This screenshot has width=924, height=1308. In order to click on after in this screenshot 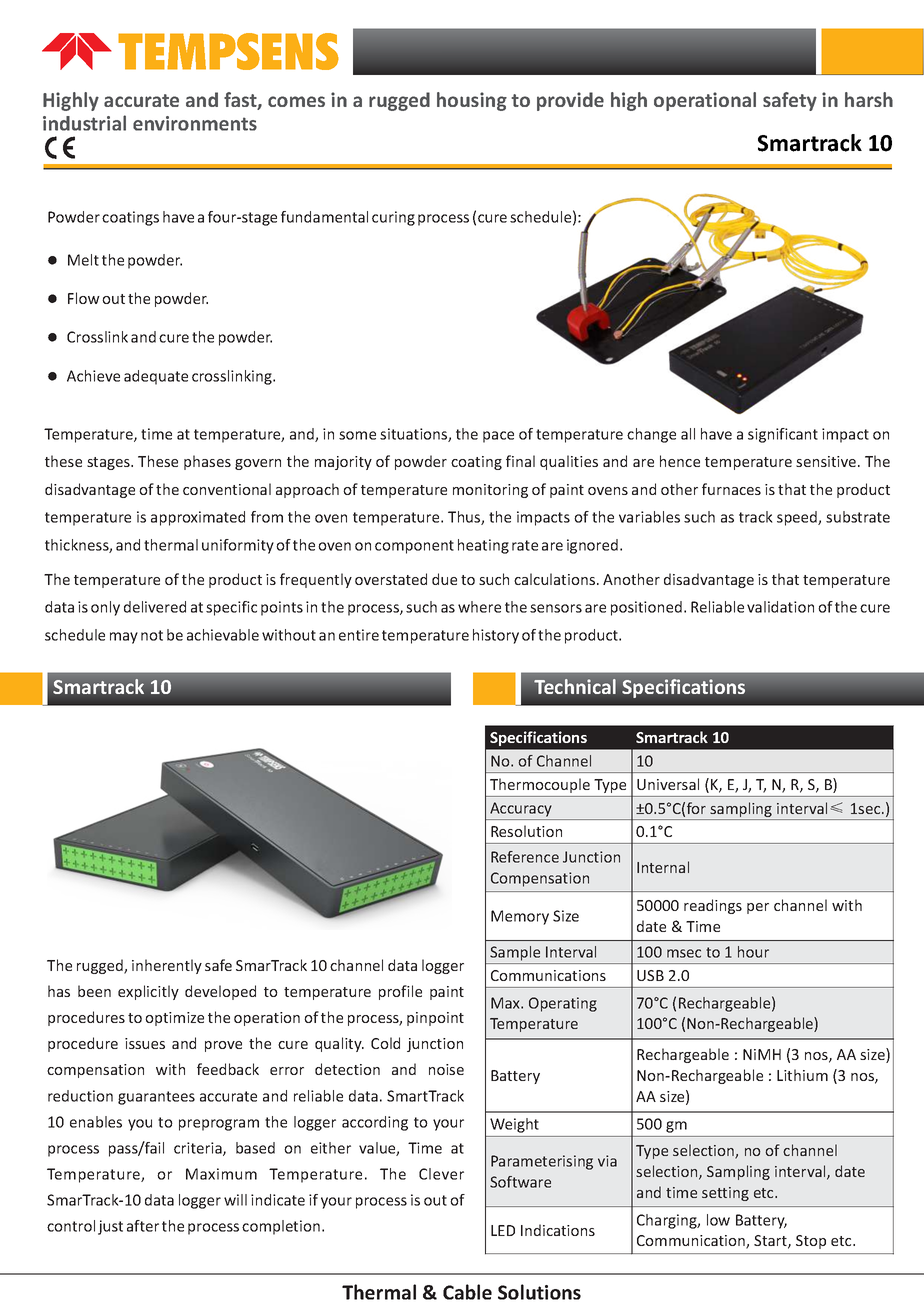, I will do `click(143, 1226)`.
